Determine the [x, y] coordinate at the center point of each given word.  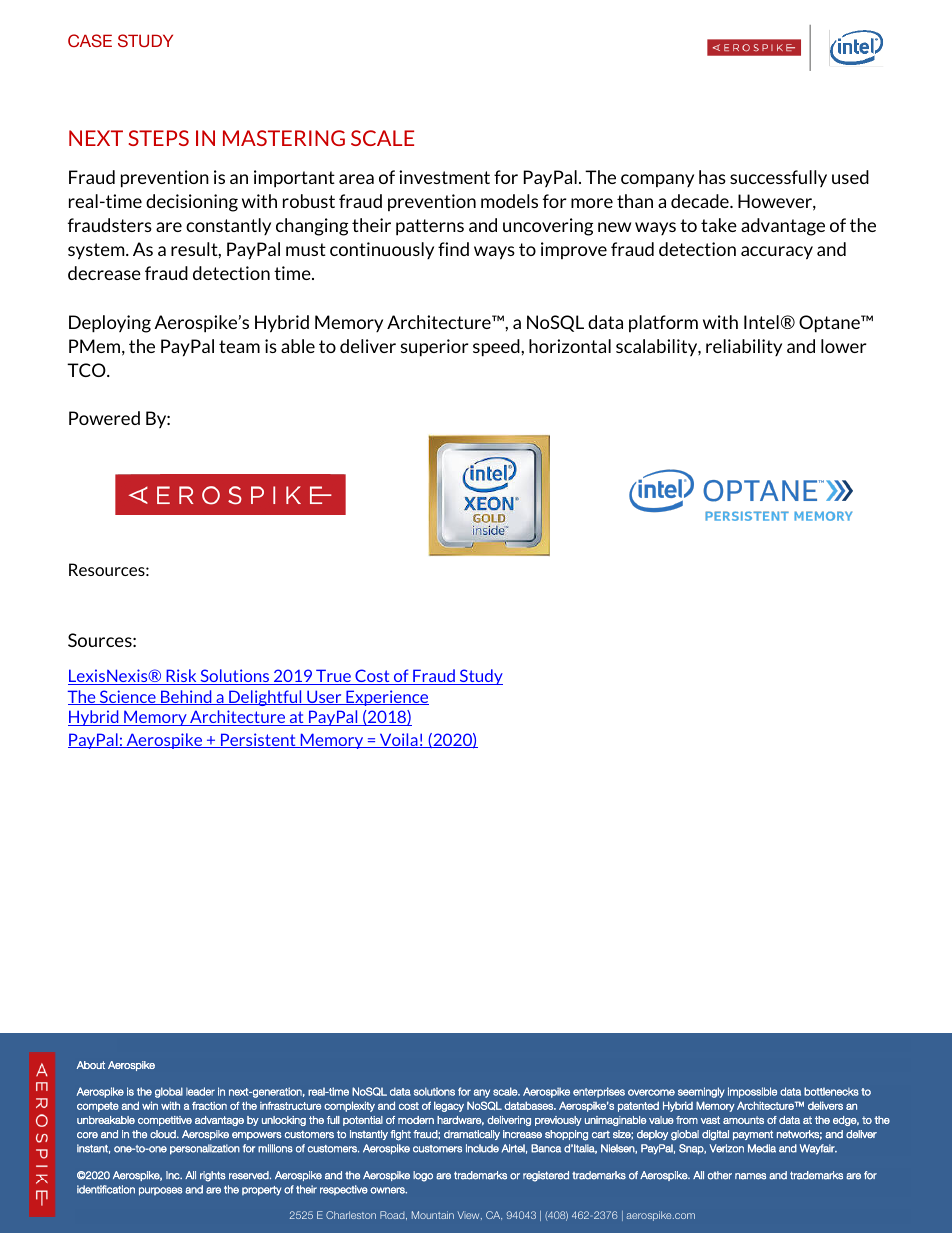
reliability [744, 347]
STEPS [158, 138]
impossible [752, 1092]
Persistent [258, 740]
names [750, 1176]
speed [497, 348]
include [482, 1148]
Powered [104, 418]
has [712, 177]
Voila [398, 740]
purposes [160, 1191]
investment [444, 177]
